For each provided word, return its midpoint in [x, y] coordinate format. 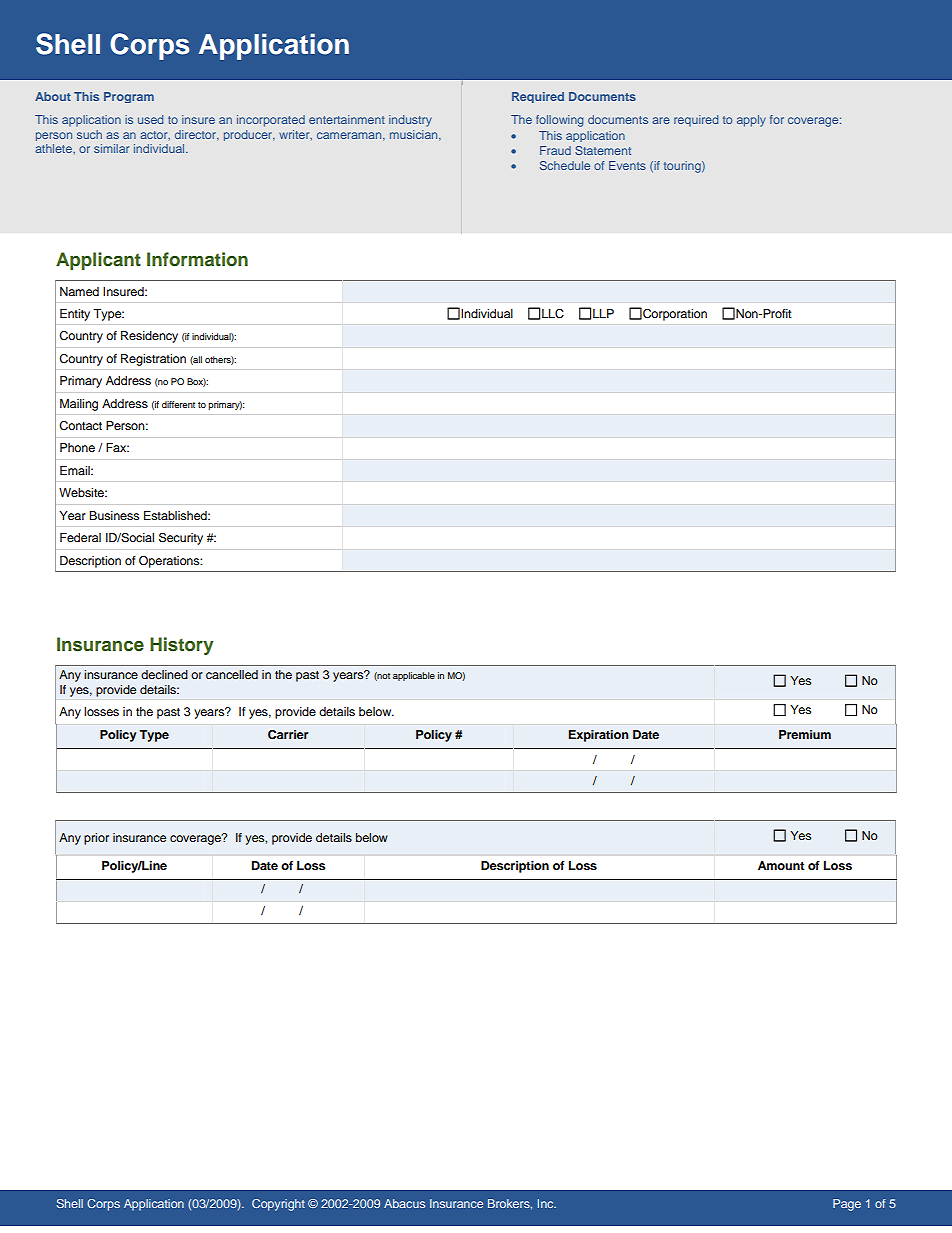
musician [415, 135]
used [150, 119]
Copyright [278, 1205]
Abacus [404, 1203]
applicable [414, 676]
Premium [805, 734]
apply [751, 121]
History [182, 646]
